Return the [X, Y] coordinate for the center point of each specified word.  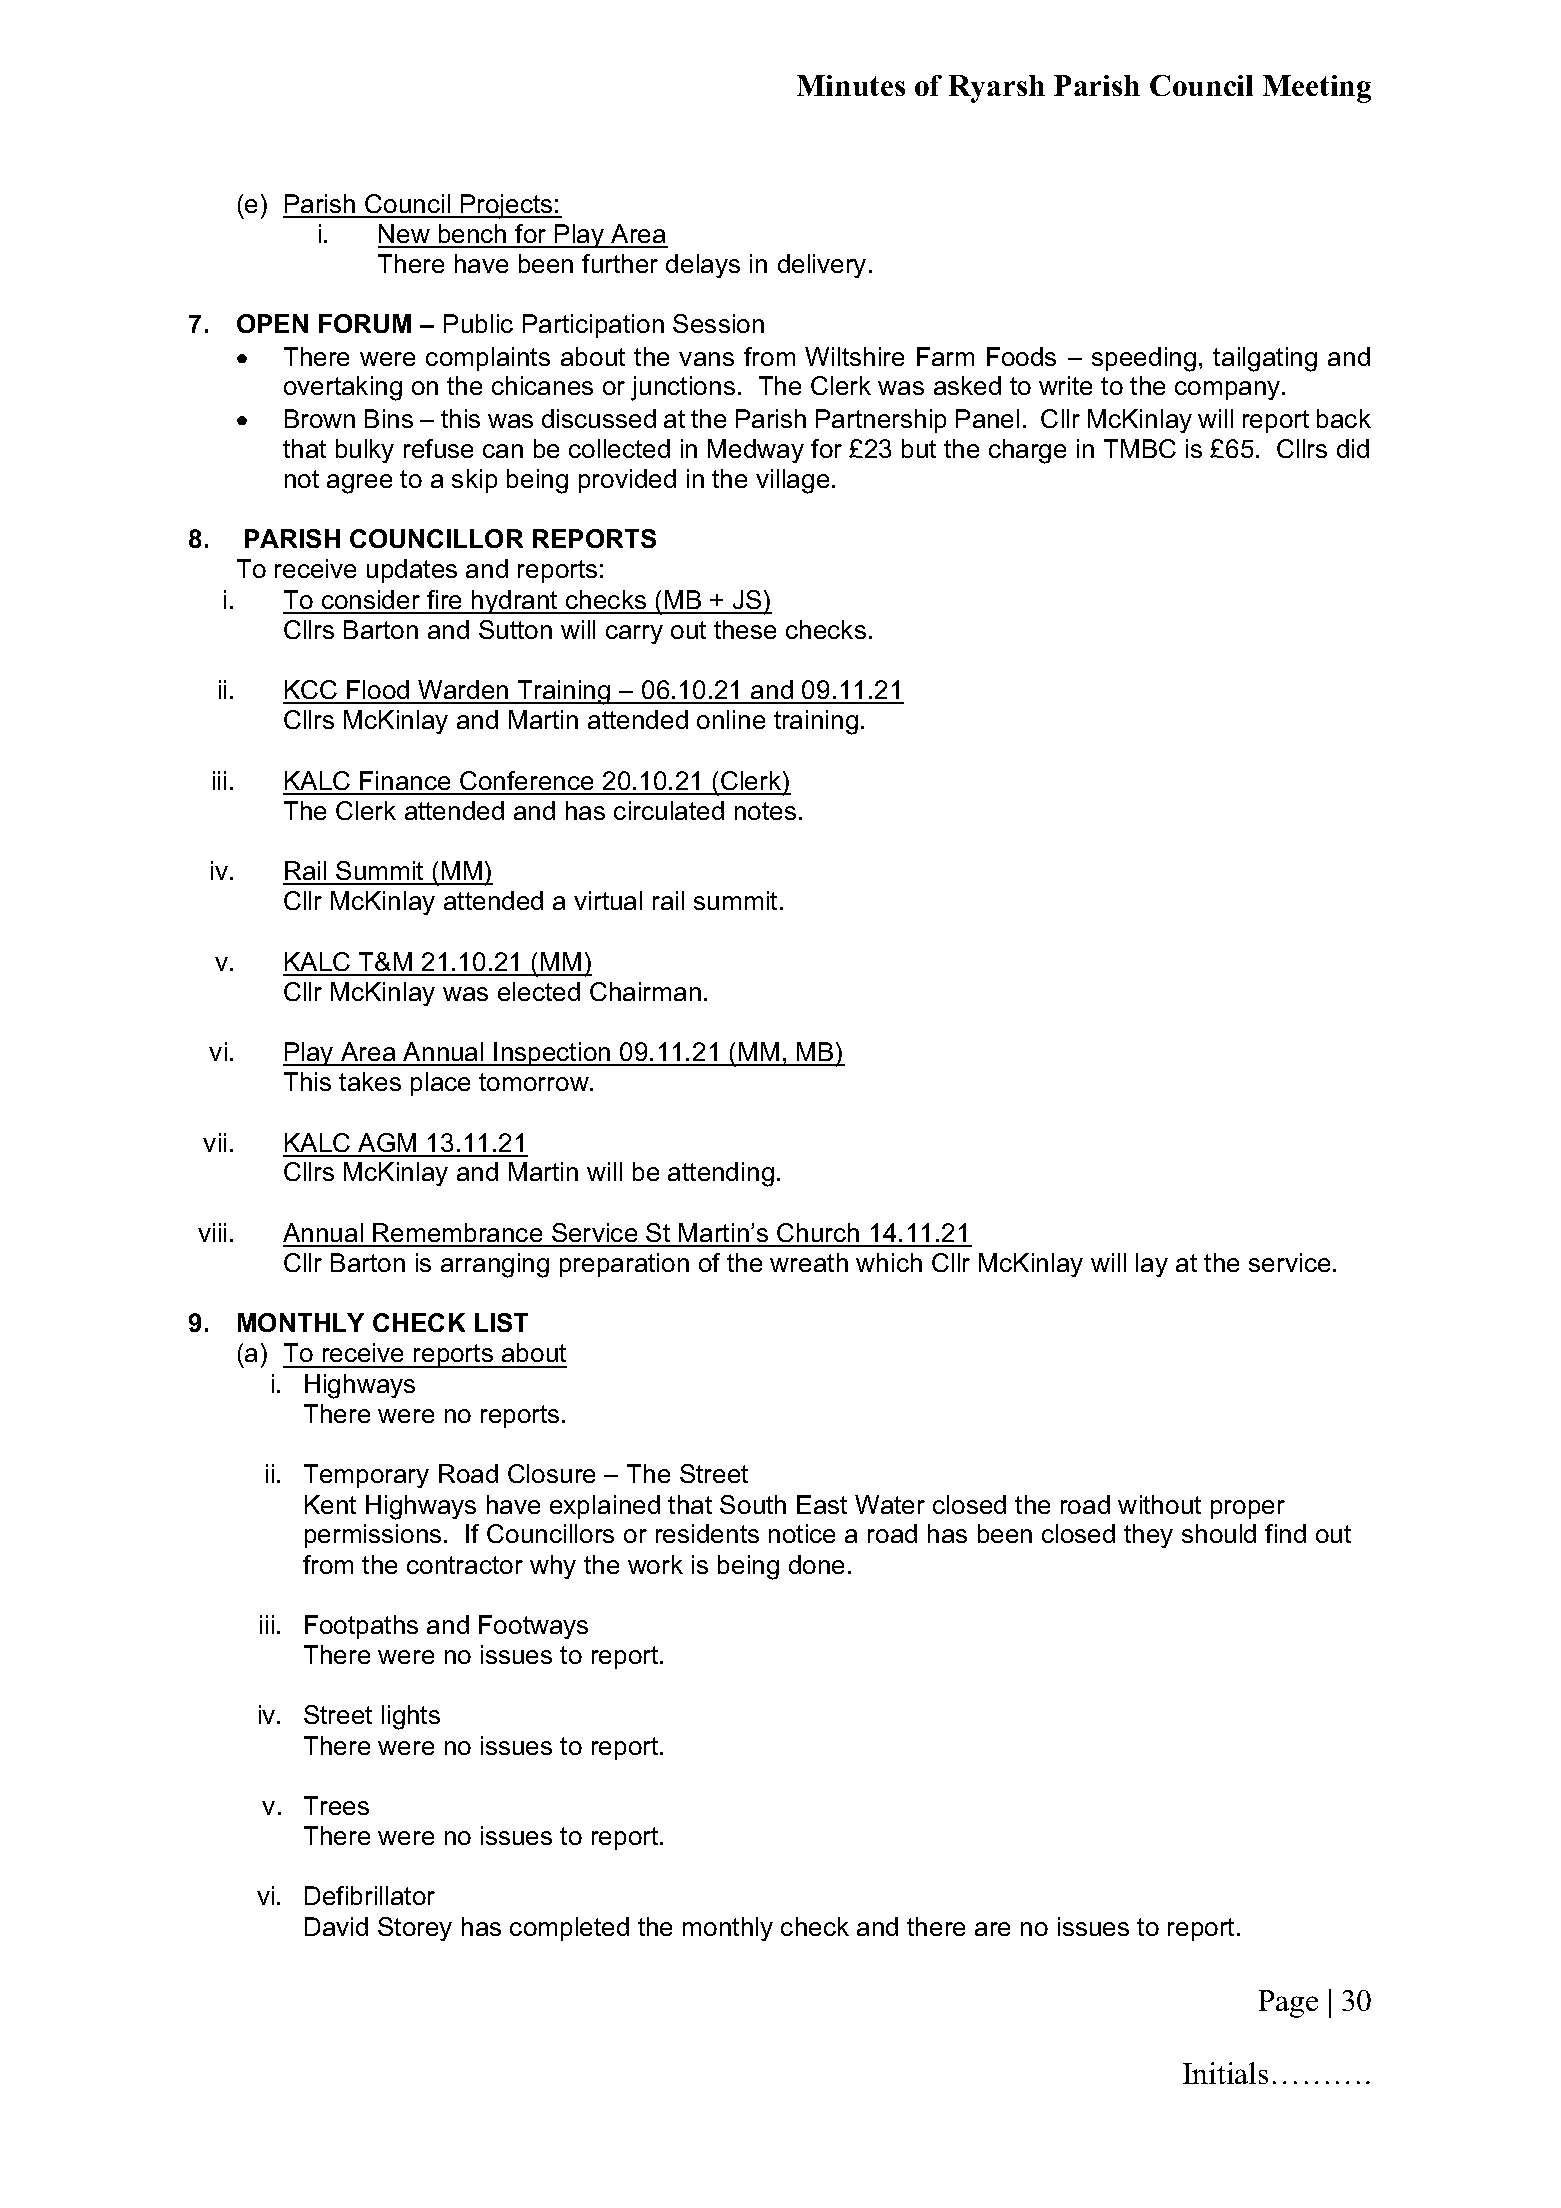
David [336, 1926]
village [792, 481]
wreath [809, 1262]
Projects [507, 206]
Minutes [851, 85]
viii [212, 1232]
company [1229, 390]
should [1219, 1533]
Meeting [1317, 89]
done [816, 1564]
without [1159, 1504]
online [731, 719]
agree [359, 484]
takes [370, 1081]
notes [765, 811]
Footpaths [361, 1627]
